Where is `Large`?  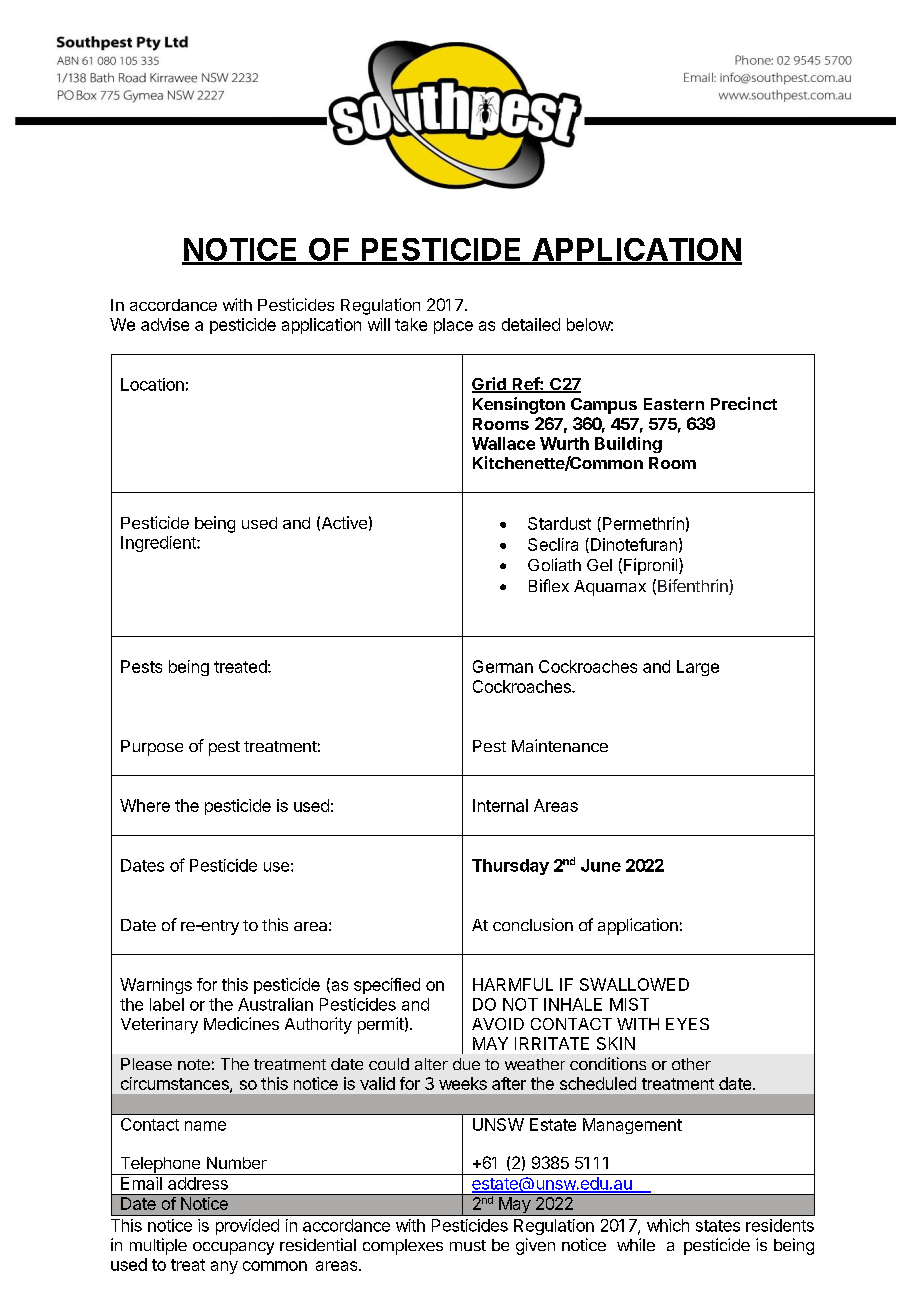
Large is located at coordinates (698, 668).
